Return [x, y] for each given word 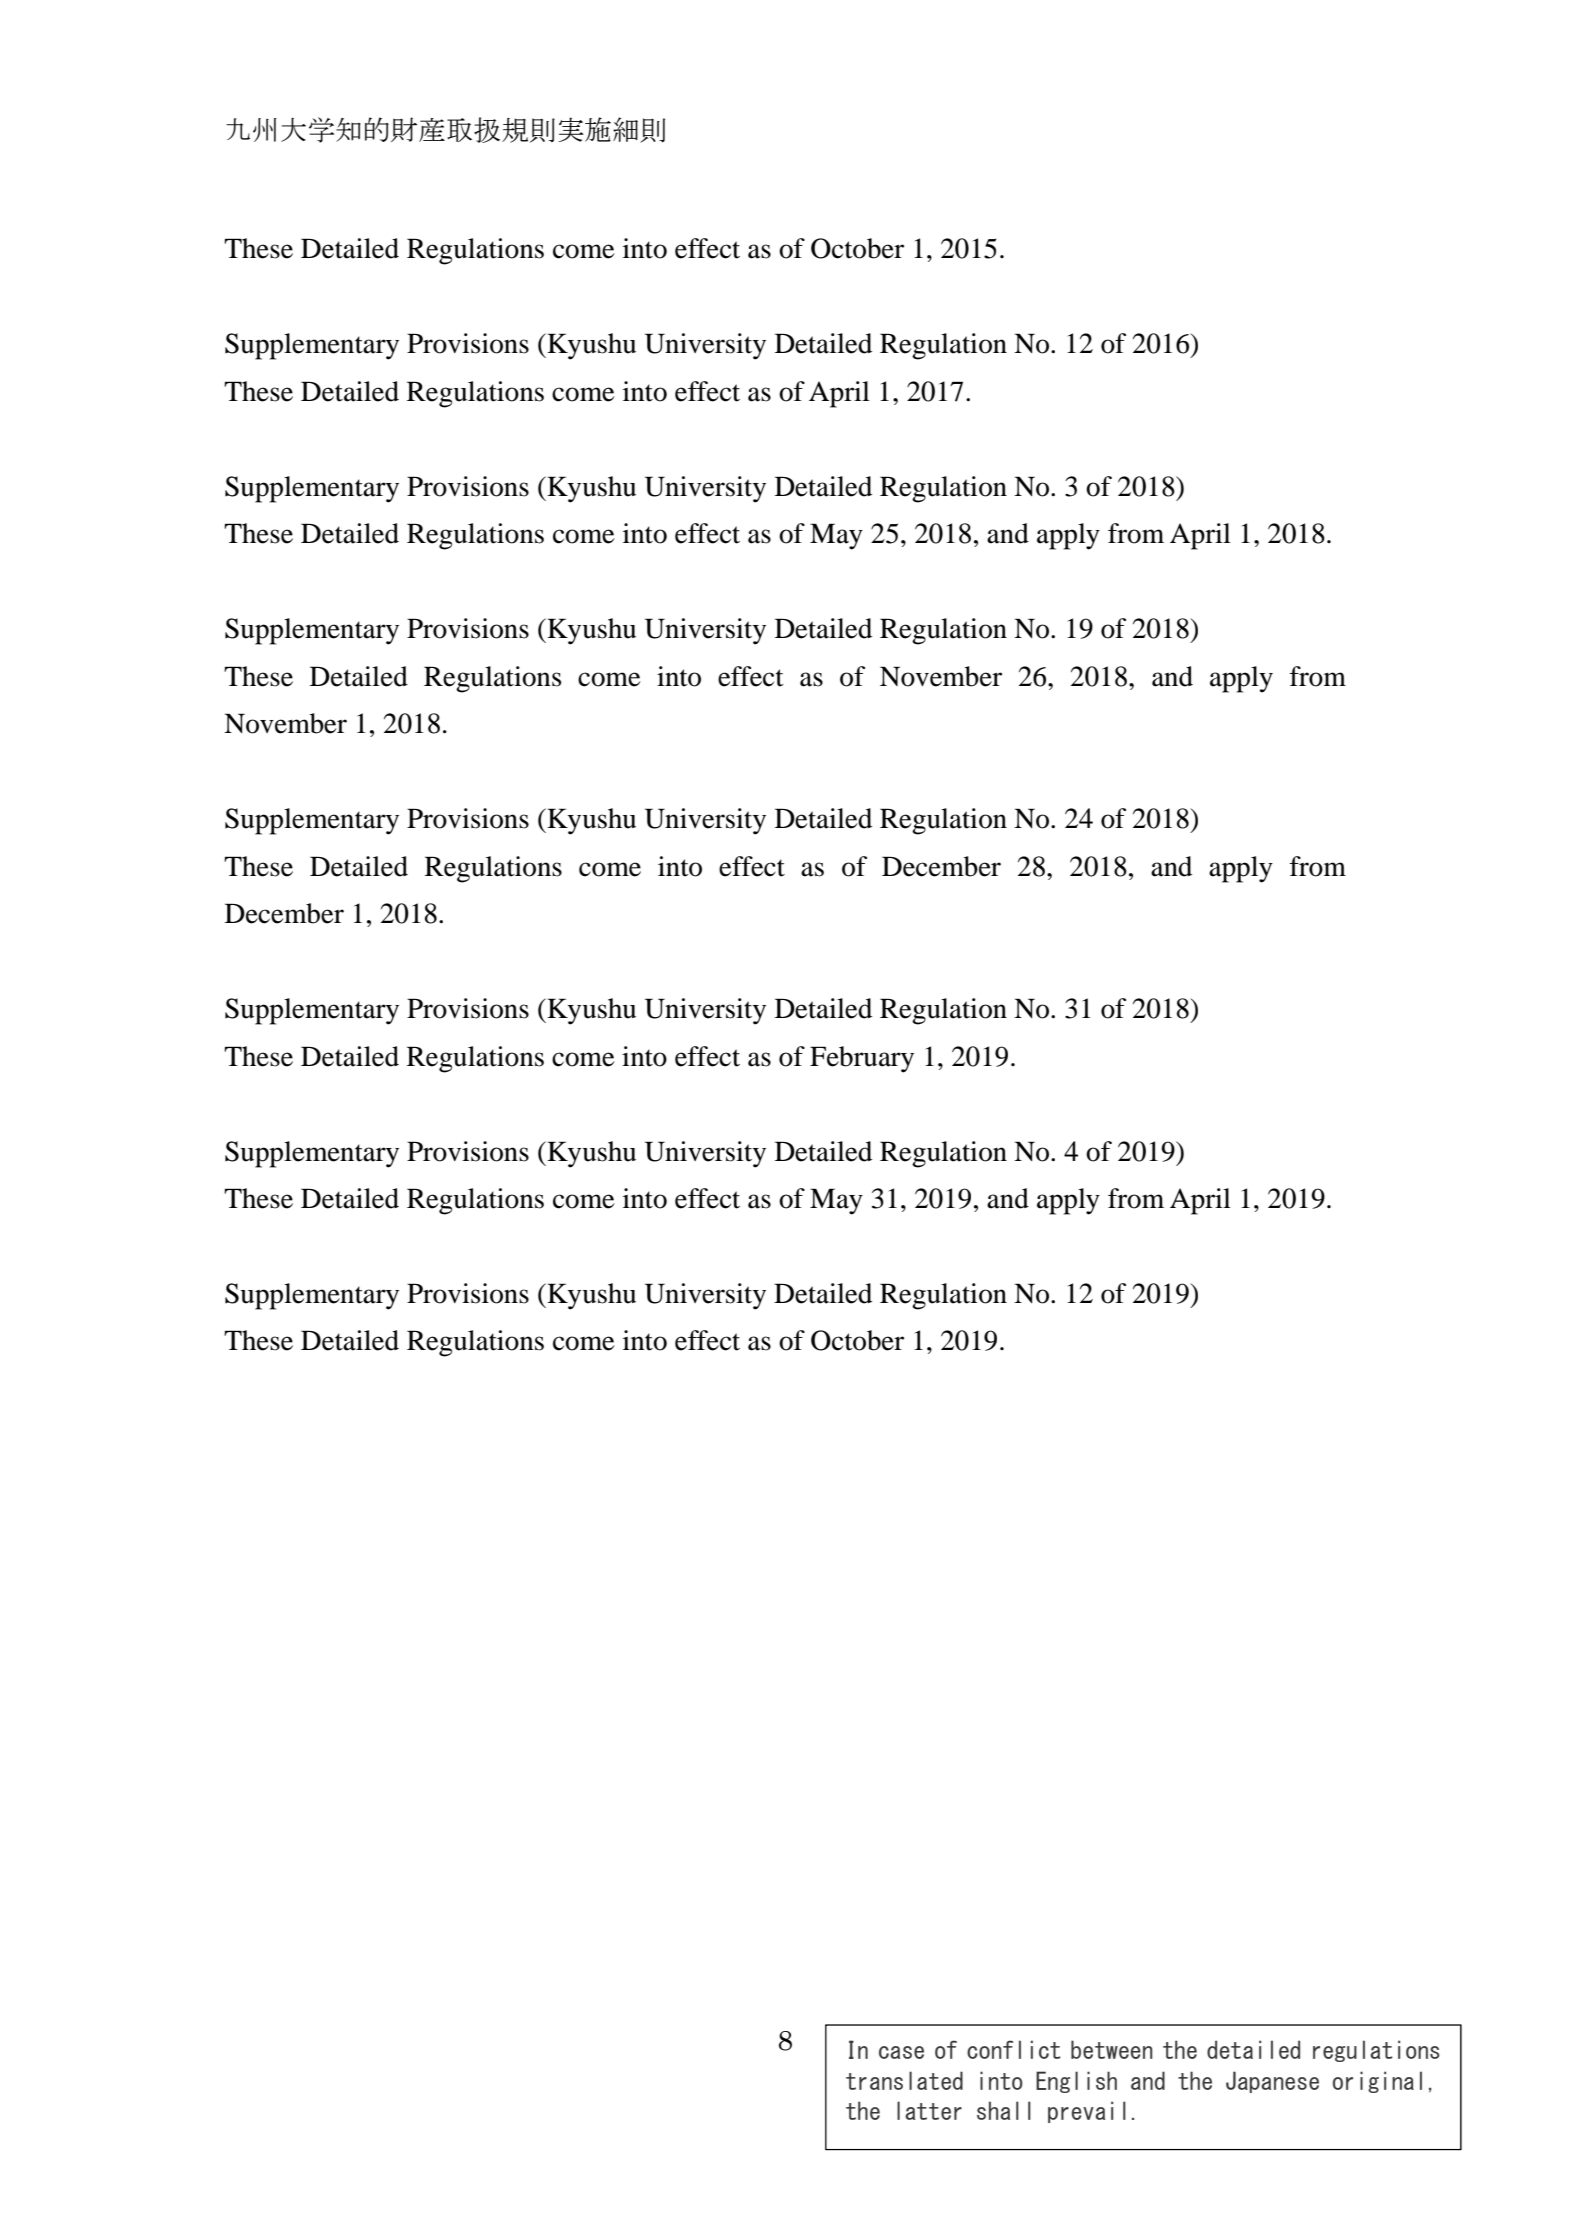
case [901, 2052]
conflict [1014, 2049]
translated [904, 2080]
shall [1004, 2110]
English [1076, 2082]
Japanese [1272, 2082]
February [862, 1059]
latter [929, 2110]
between [1112, 2049]
